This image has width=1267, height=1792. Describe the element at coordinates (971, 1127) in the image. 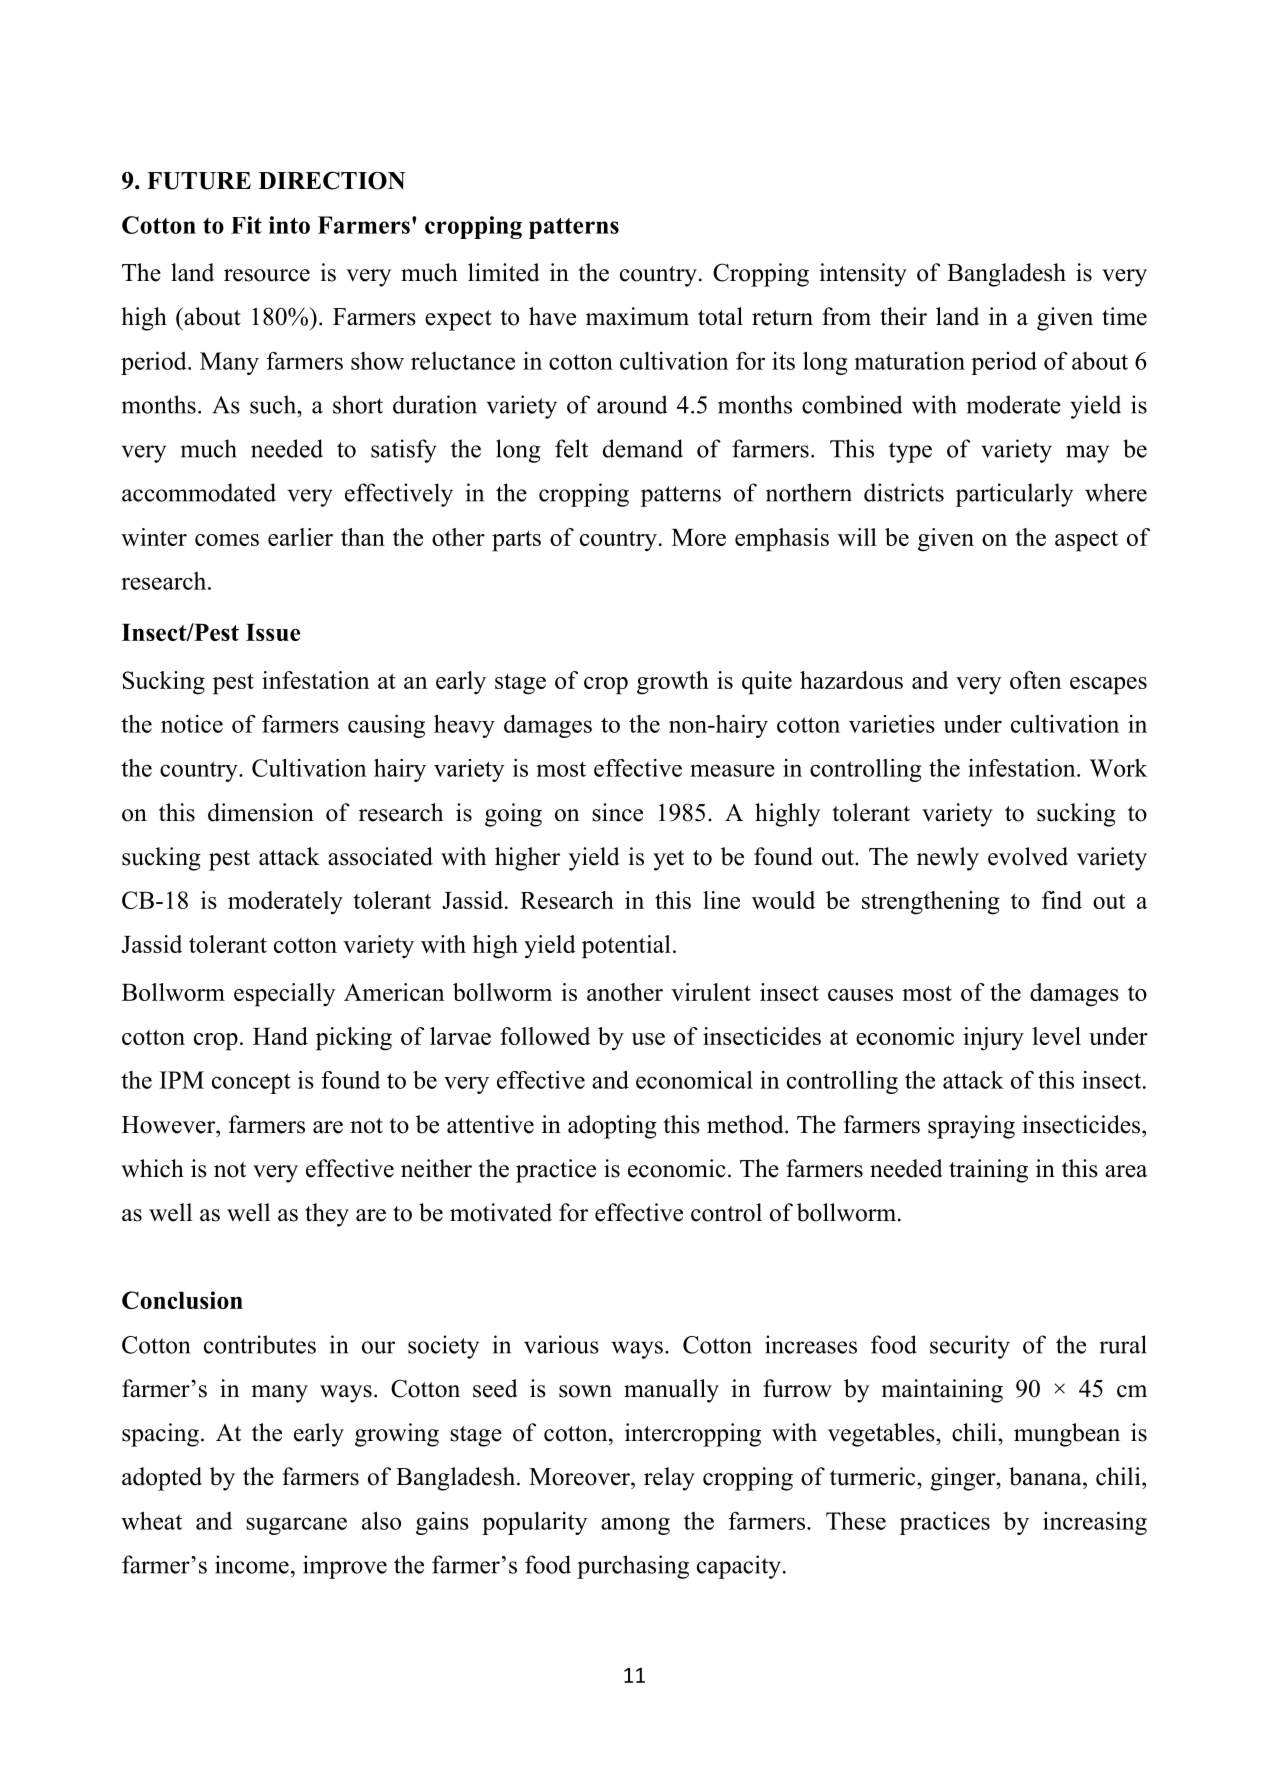

I see `spraying` at that location.
